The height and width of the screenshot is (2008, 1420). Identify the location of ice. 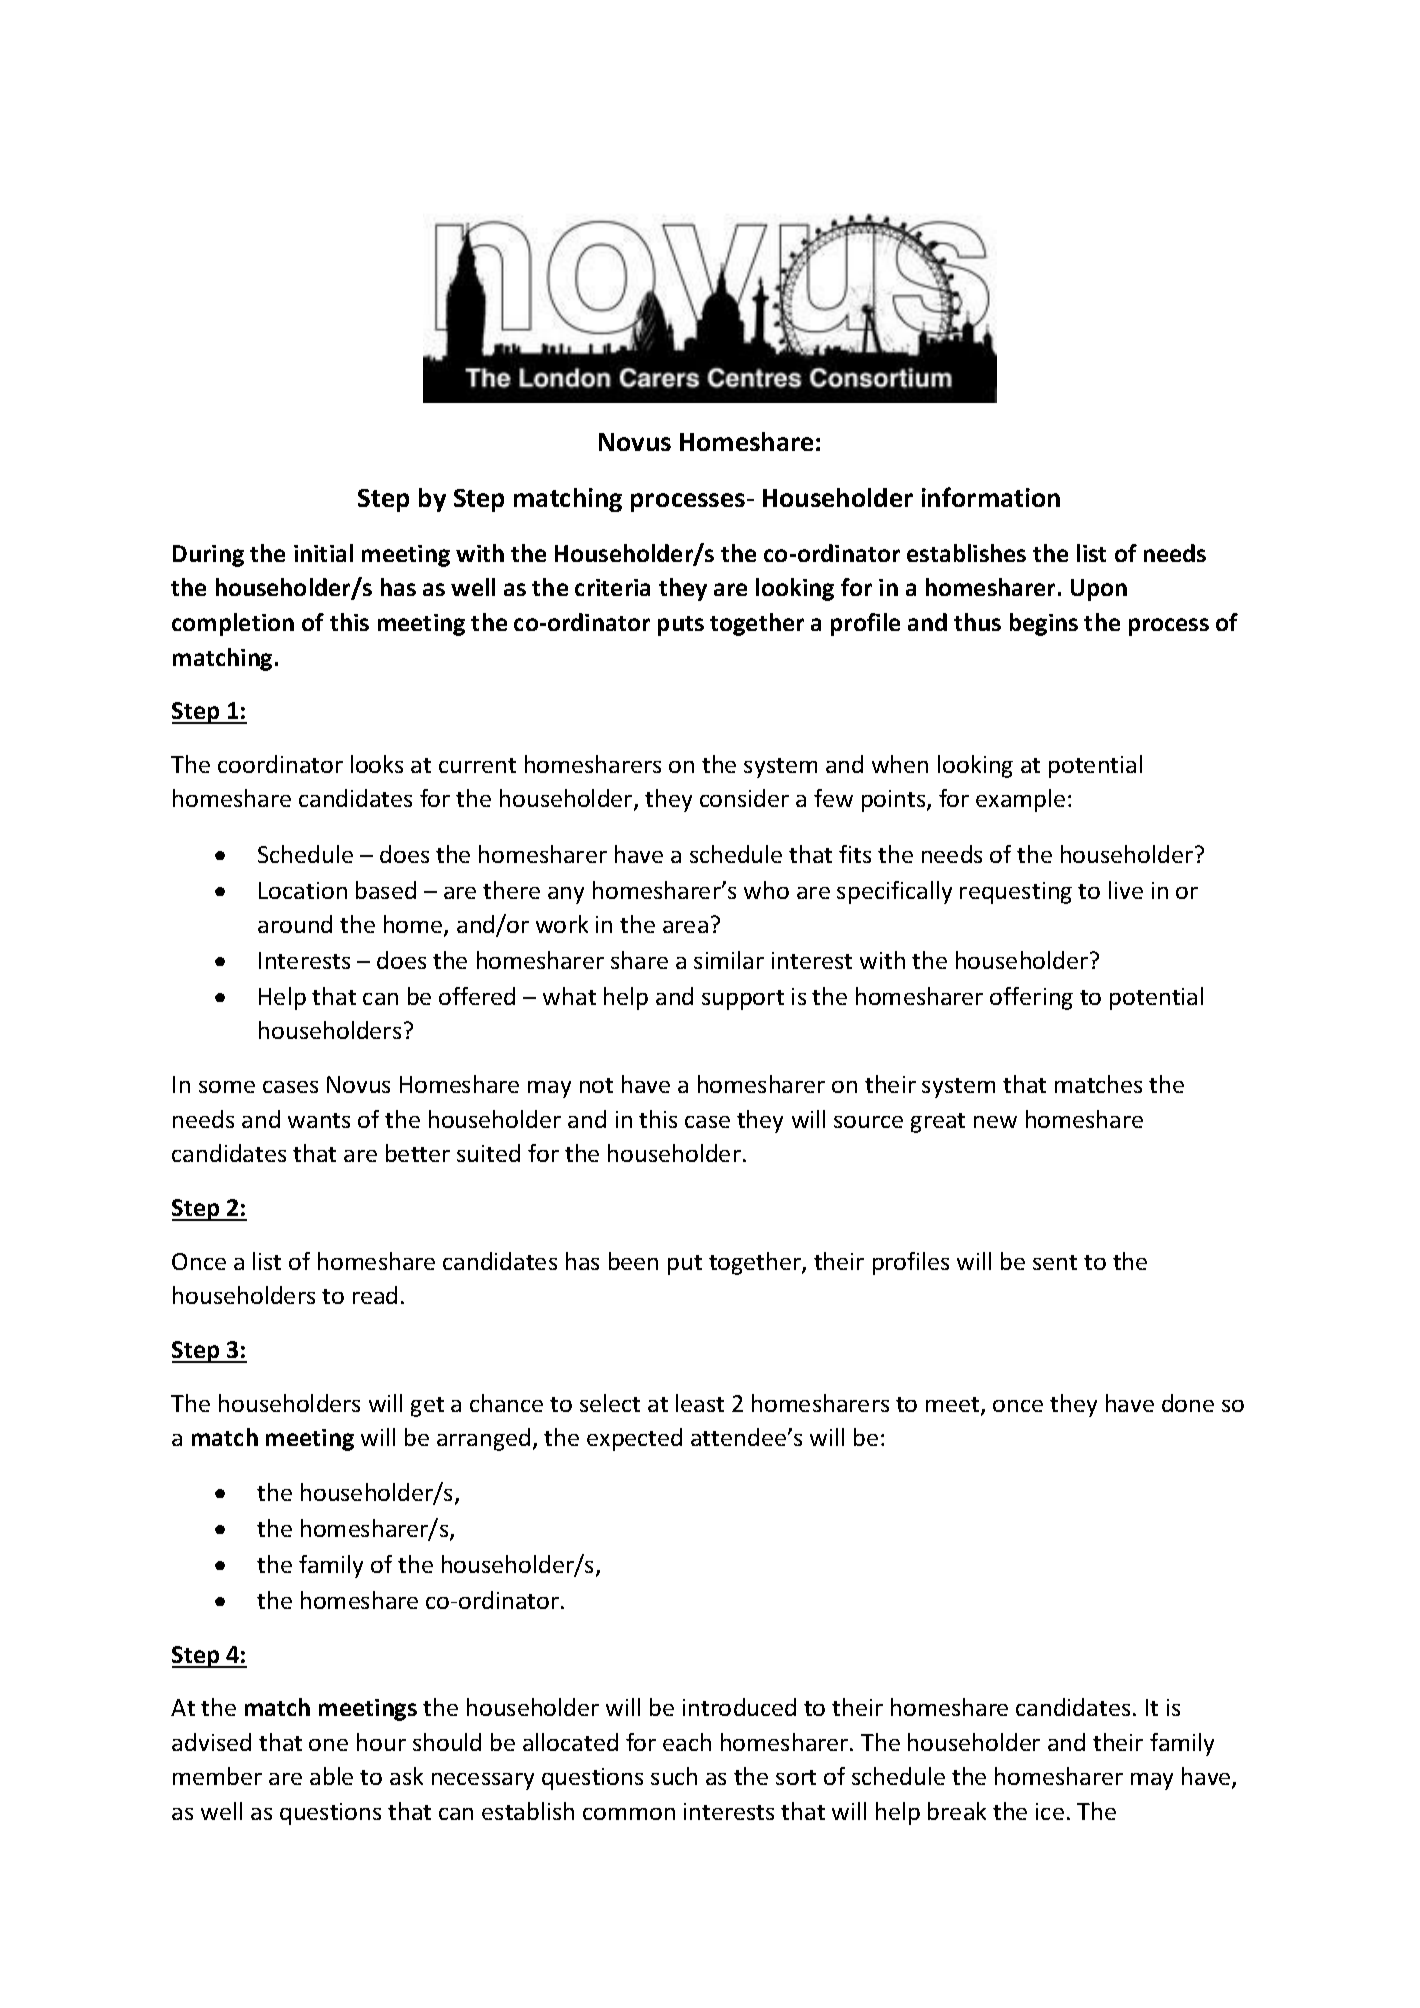
(1050, 1811).
